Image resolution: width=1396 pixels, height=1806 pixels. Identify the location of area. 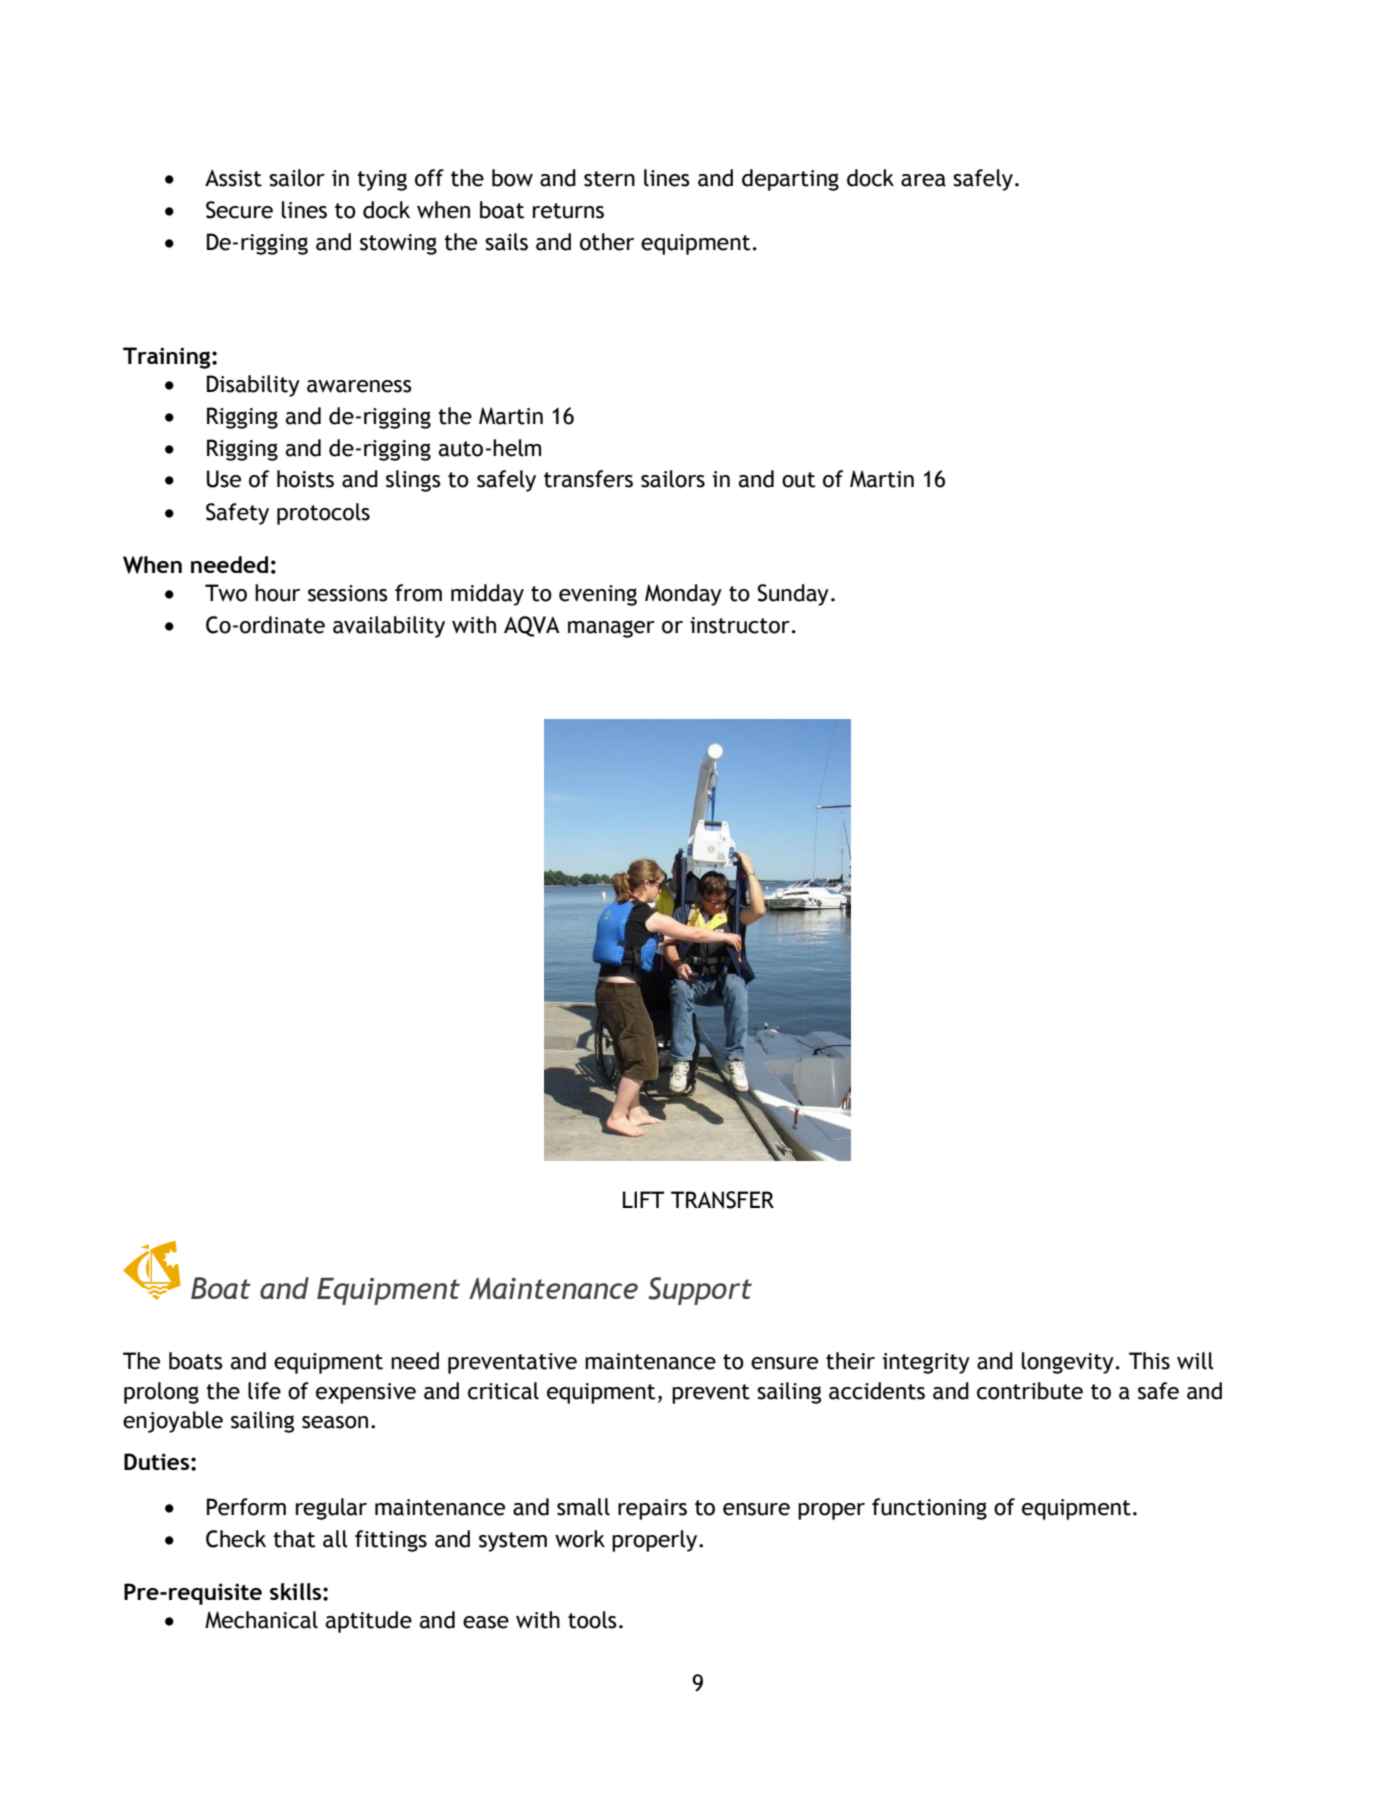
(923, 180).
